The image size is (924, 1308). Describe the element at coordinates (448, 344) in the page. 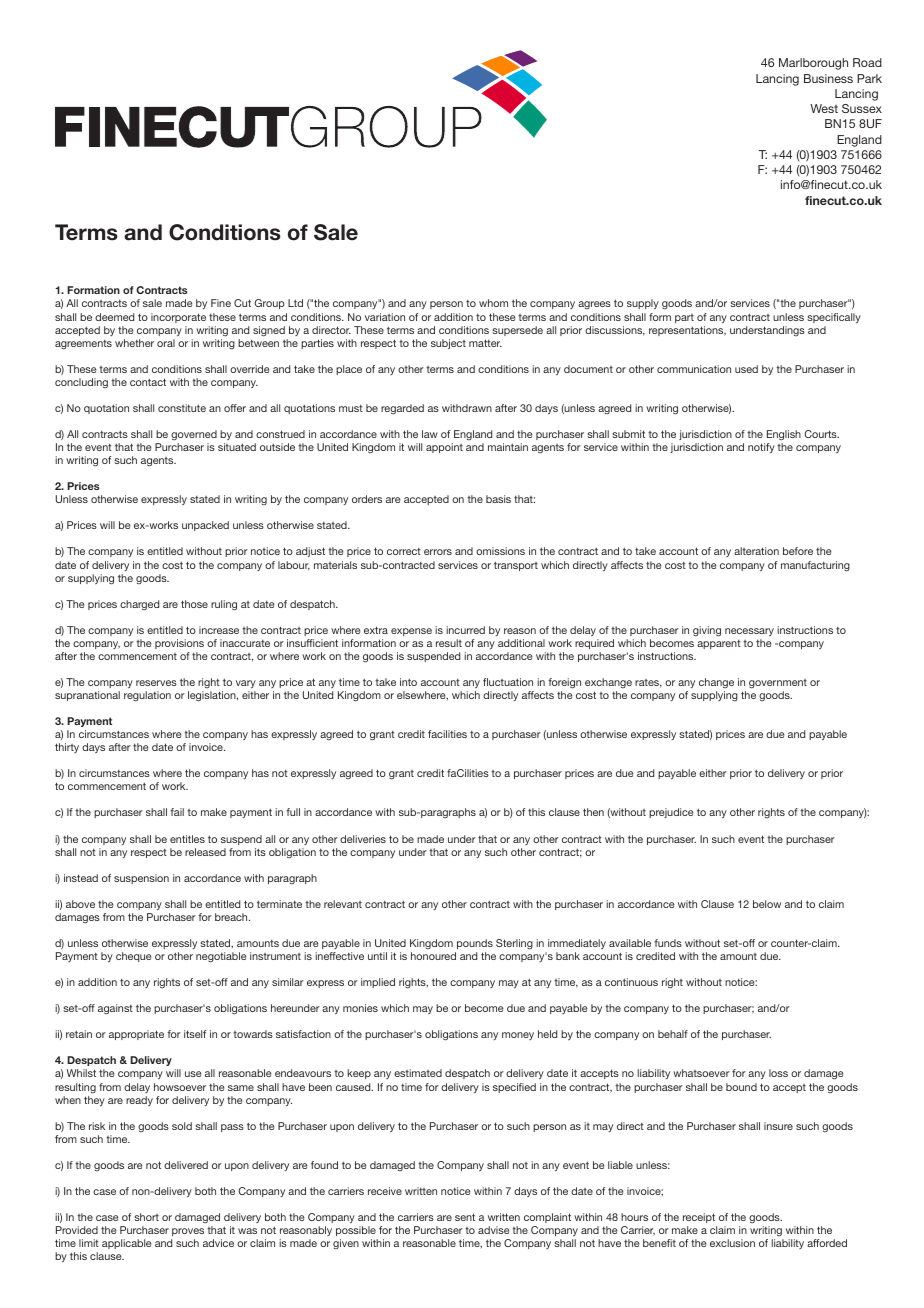

I see `subject` at that location.
